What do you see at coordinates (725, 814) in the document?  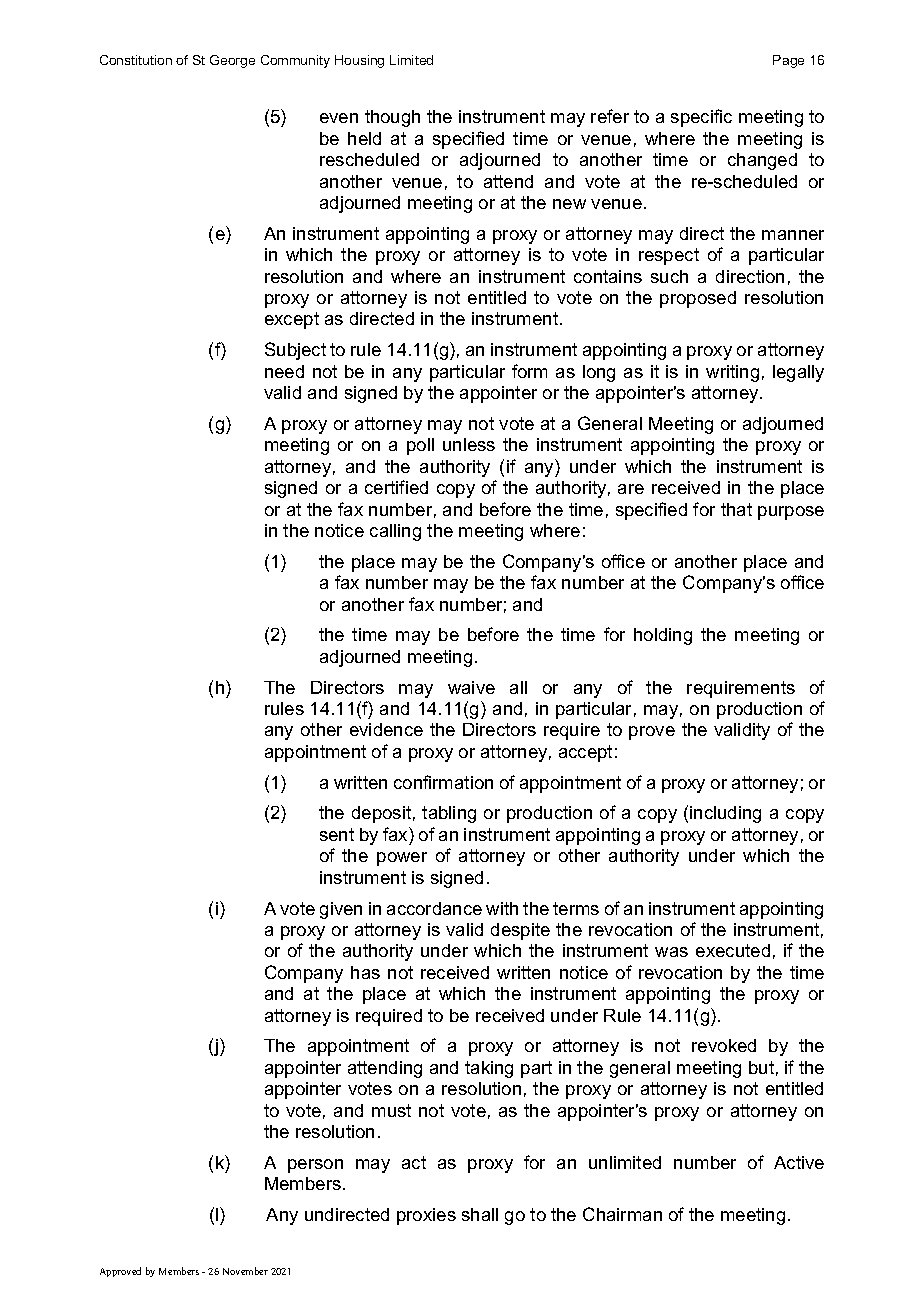 I see `including` at bounding box center [725, 814].
